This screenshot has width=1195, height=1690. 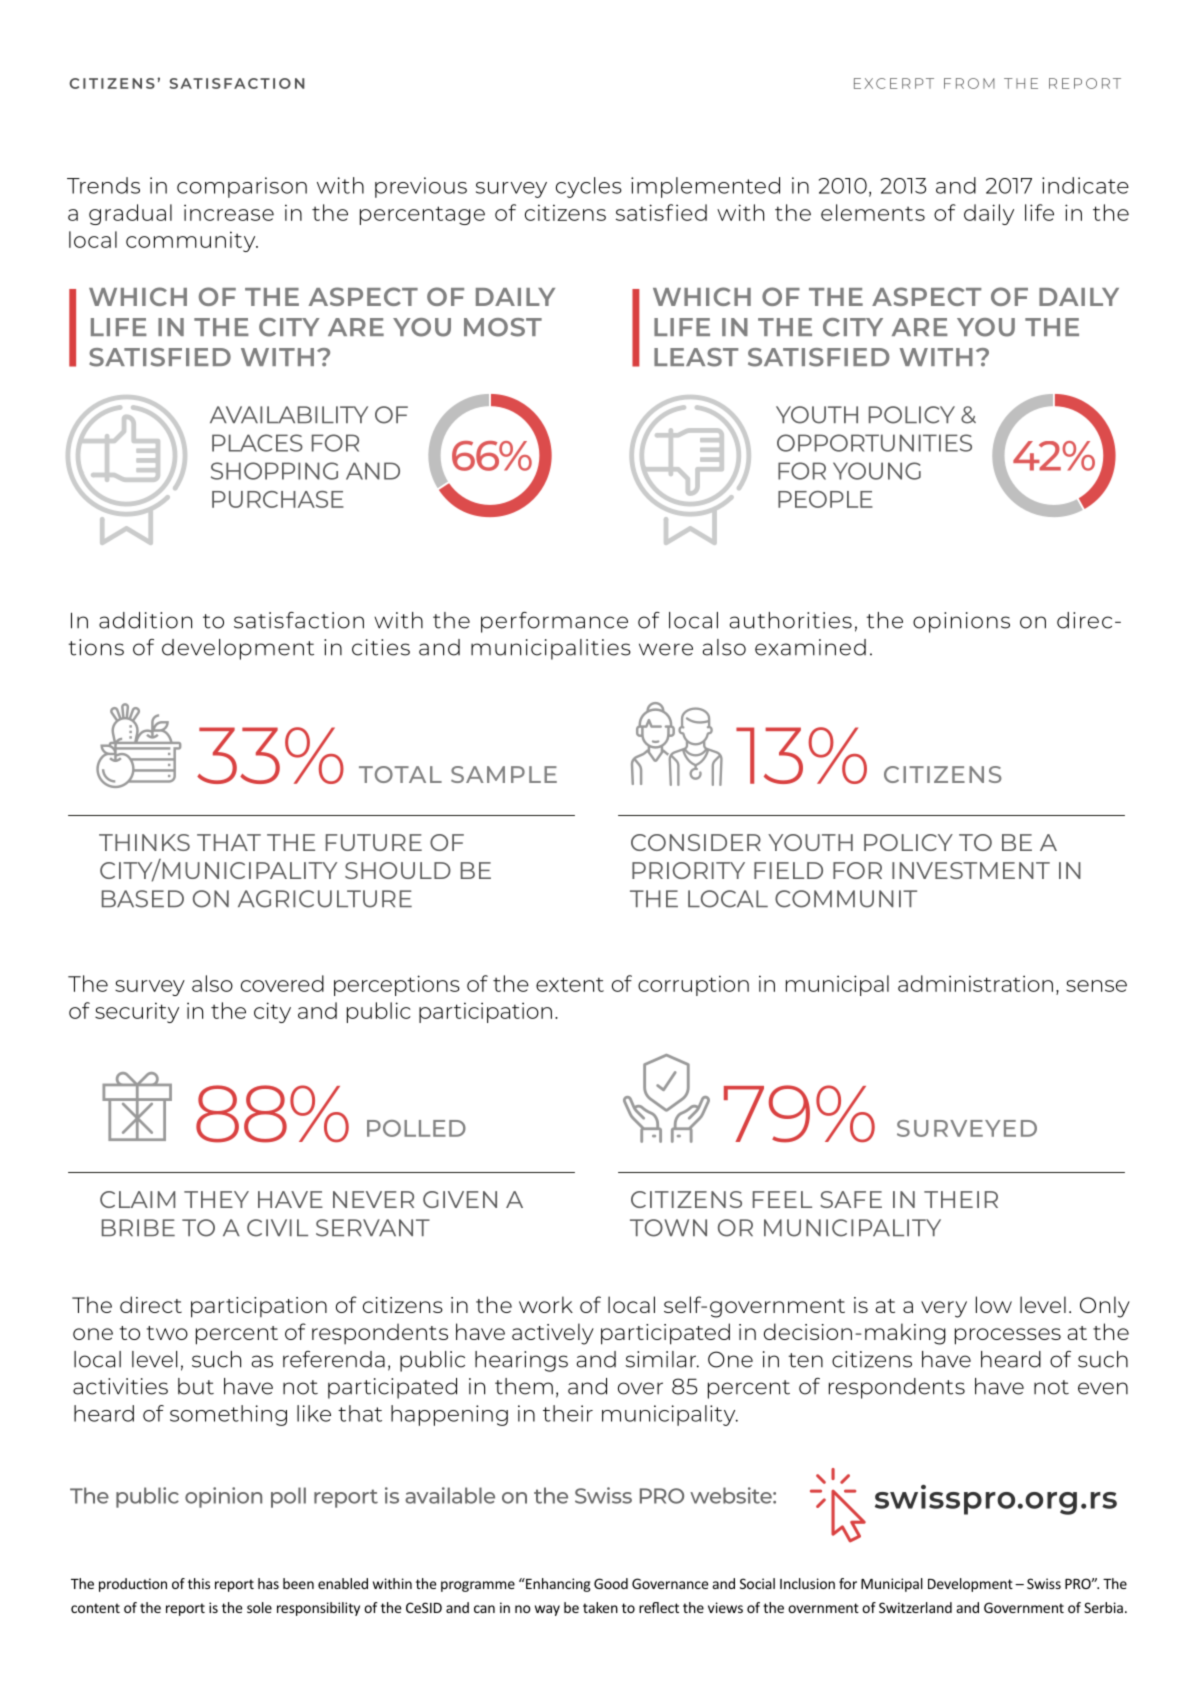 What do you see at coordinates (199, 1583) in the screenshot?
I see `this` at bounding box center [199, 1583].
